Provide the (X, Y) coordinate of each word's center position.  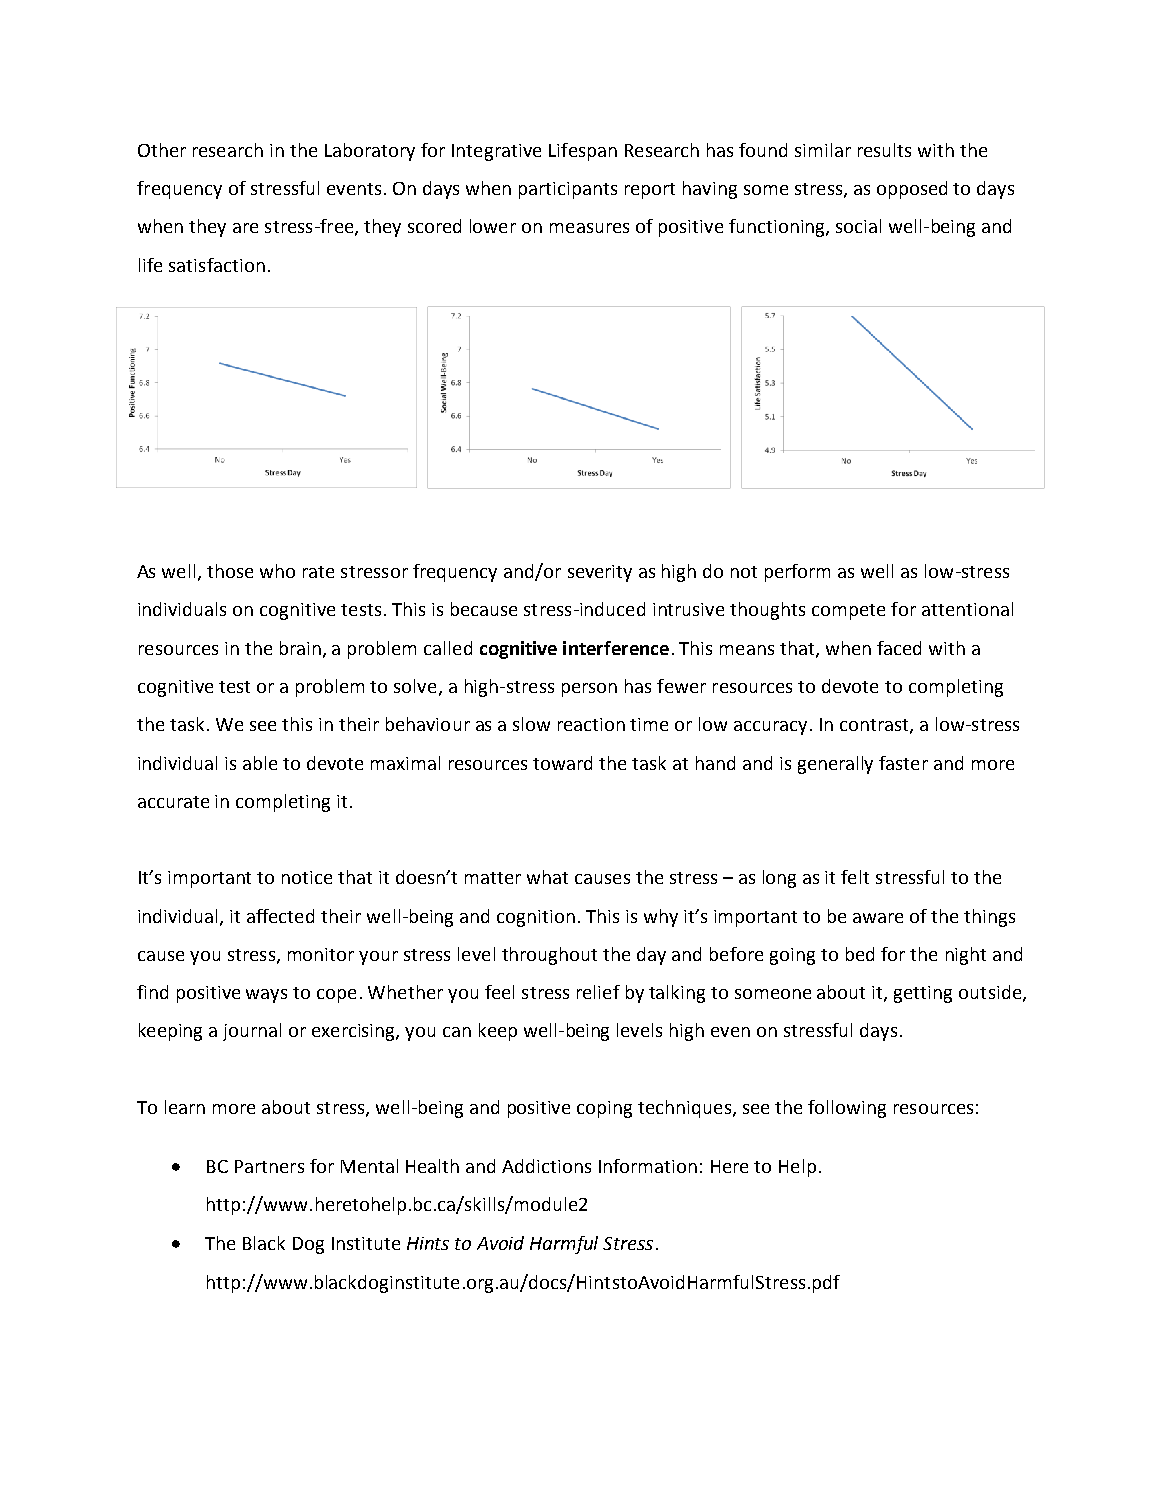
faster (903, 763)
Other (162, 150)
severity (600, 573)
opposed (912, 190)
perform (797, 573)
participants (568, 190)
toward (562, 763)
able (260, 763)
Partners (269, 1166)
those (230, 571)
